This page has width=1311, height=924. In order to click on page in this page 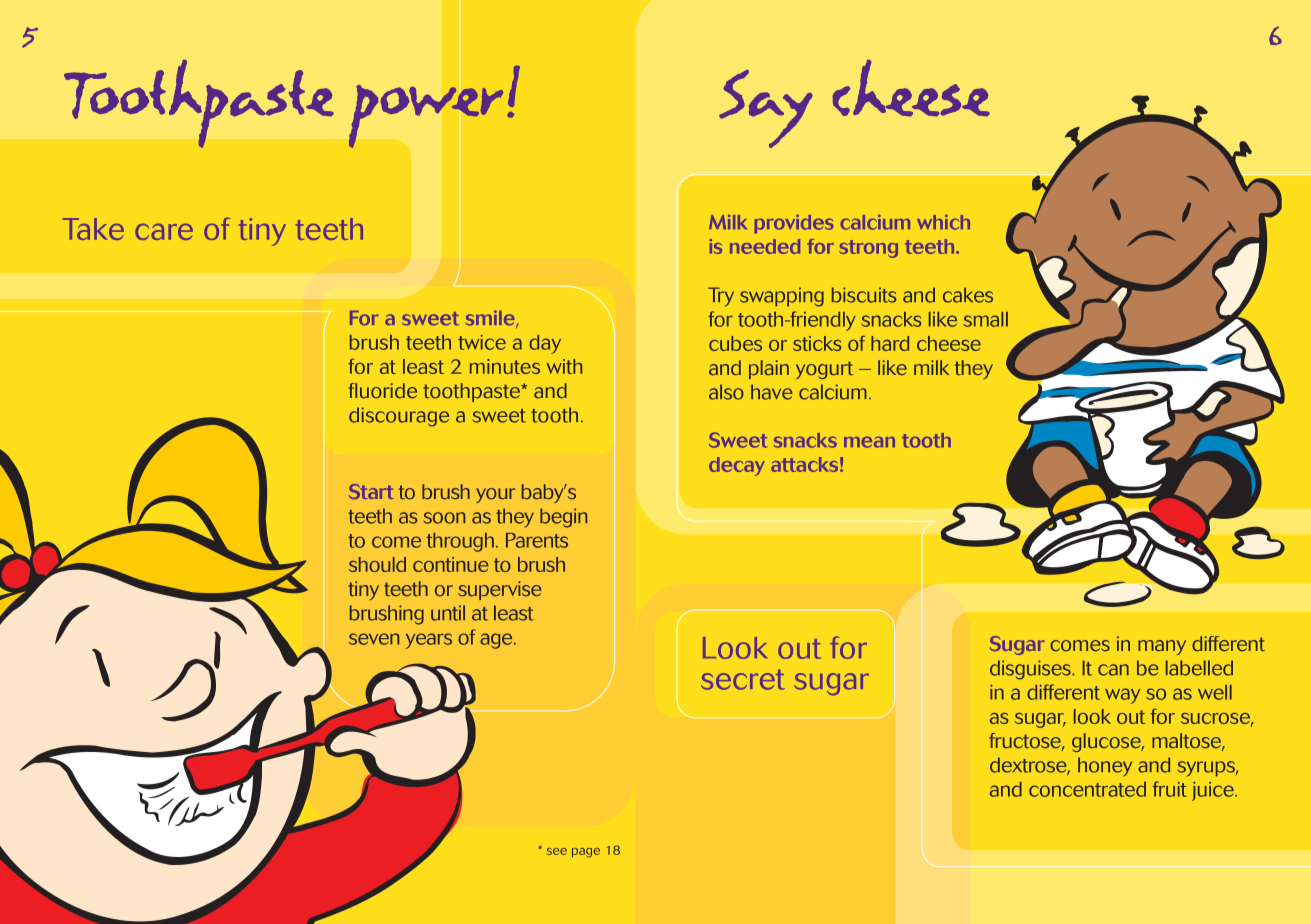, I will do `click(586, 853)`.
